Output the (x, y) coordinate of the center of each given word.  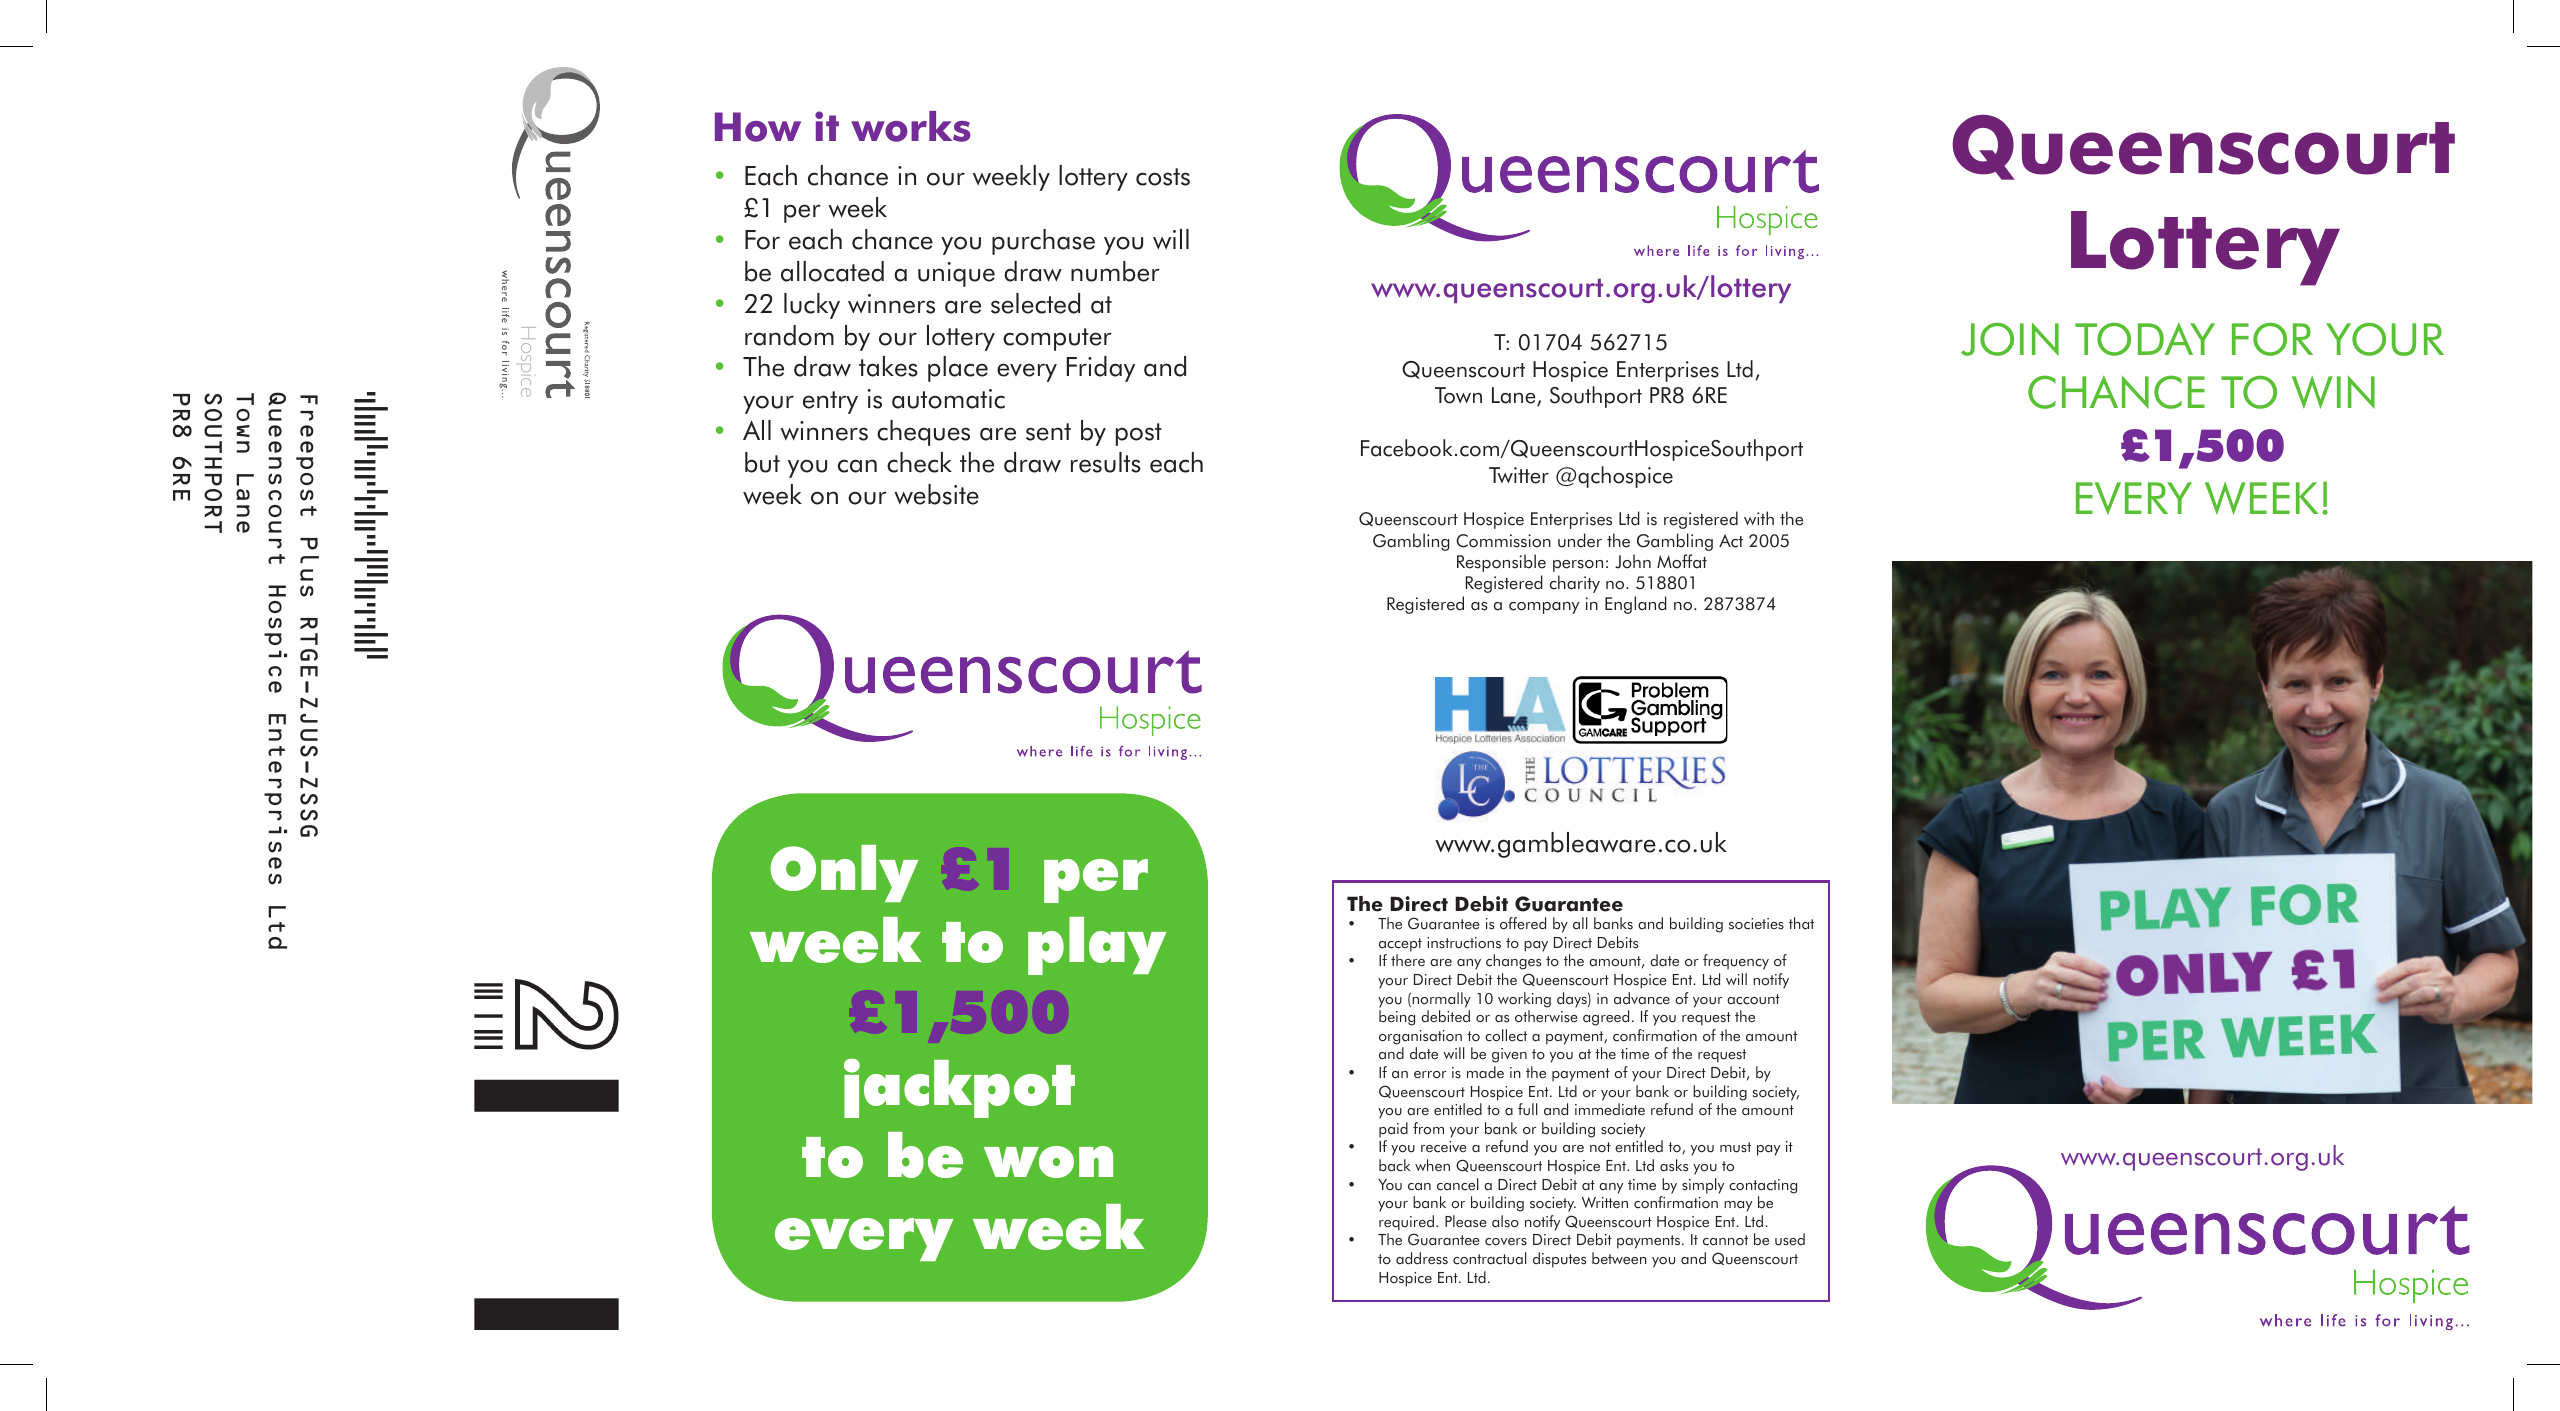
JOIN (2010, 339)
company (1544, 608)
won (1048, 1162)
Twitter (1519, 475)
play (1097, 946)
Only (844, 873)
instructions (1464, 943)
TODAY (2145, 339)
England (1636, 605)
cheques (923, 433)
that (1801, 923)
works (911, 126)
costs (1163, 177)
